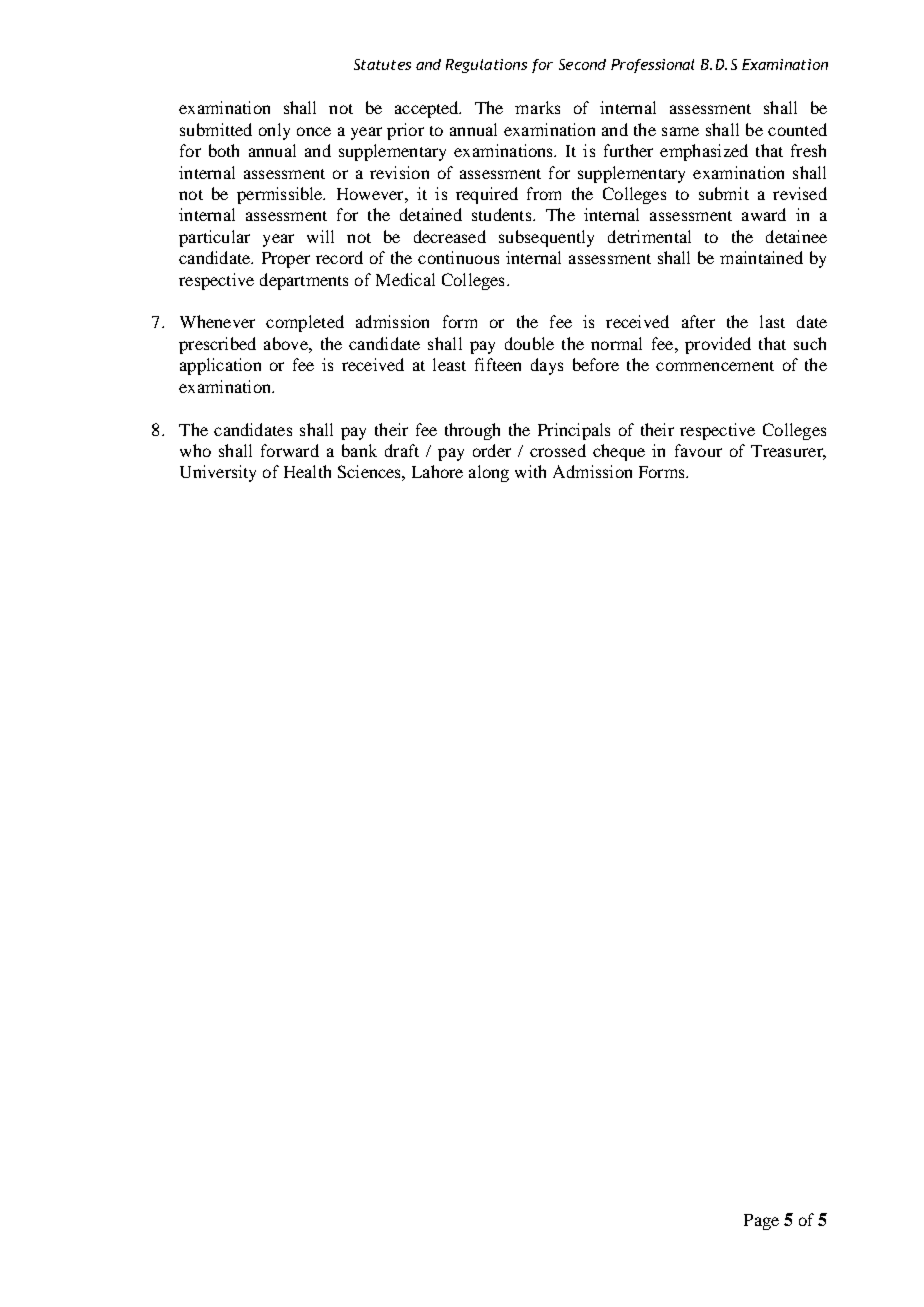 Image resolution: width=924 pixels, height=1307 pixels. What do you see at coordinates (290, 450) in the screenshot?
I see `forward` at bounding box center [290, 450].
